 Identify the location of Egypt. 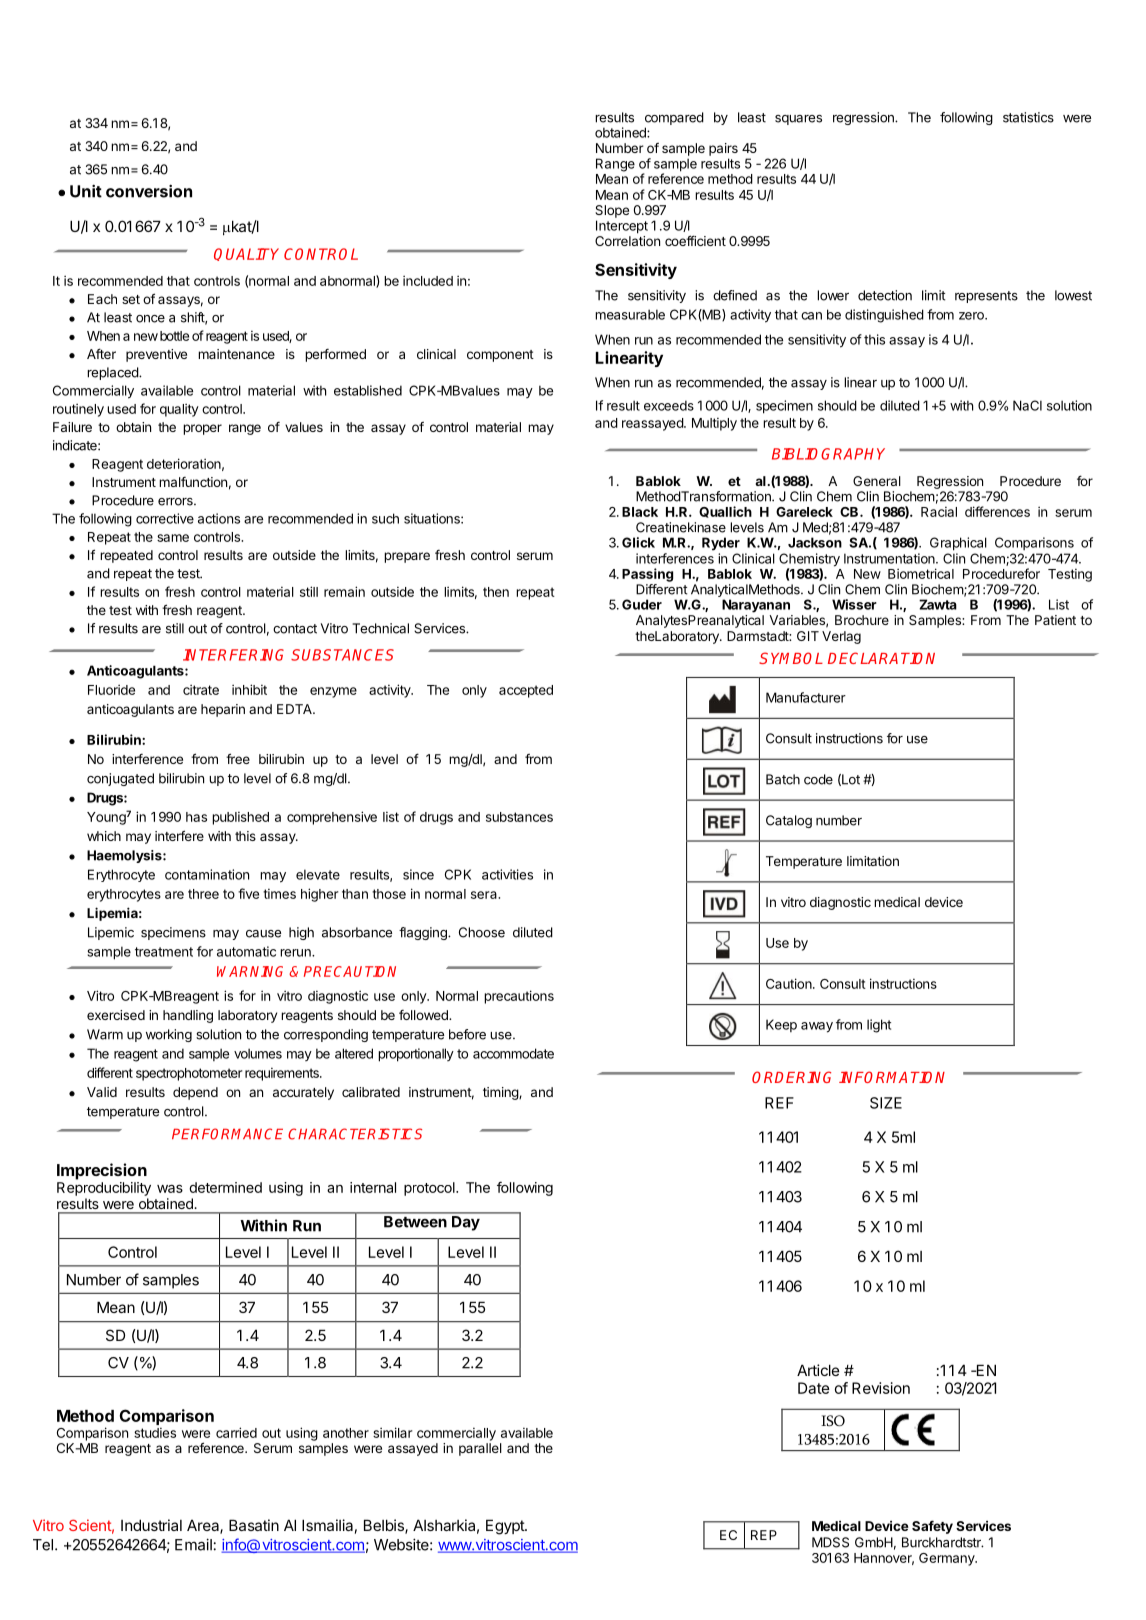
(506, 1527).
